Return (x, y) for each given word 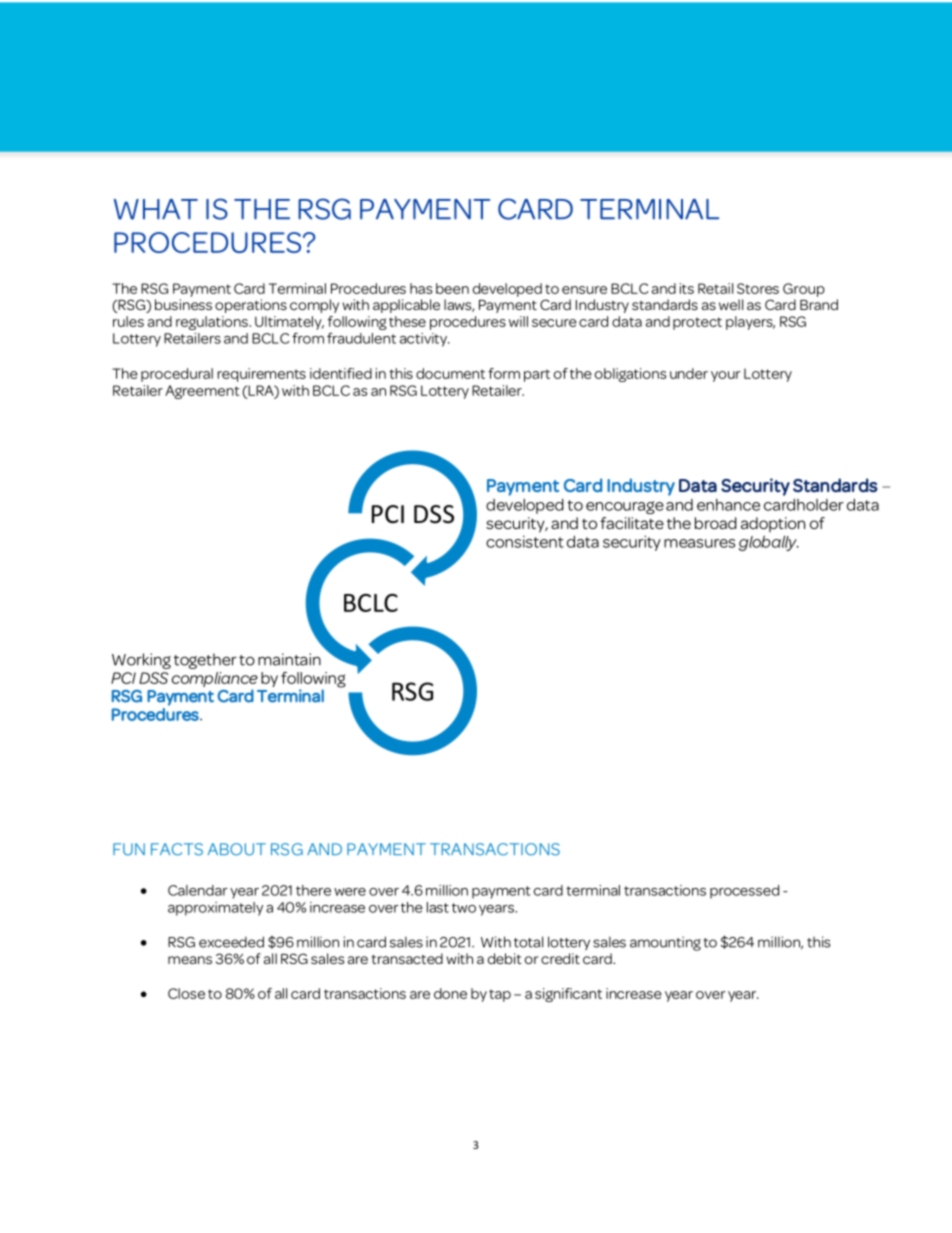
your (725, 376)
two (464, 908)
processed (744, 892)
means (190, 960)
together (205, 661)
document (450, 373)
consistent (525, 542)
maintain (289, 659)
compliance (215, 681)
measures (699, 543)
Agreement (202, 392)
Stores (758, 288)
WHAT (156, 209)
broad (716, 523)
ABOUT (237, 849)
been (452, 288)
